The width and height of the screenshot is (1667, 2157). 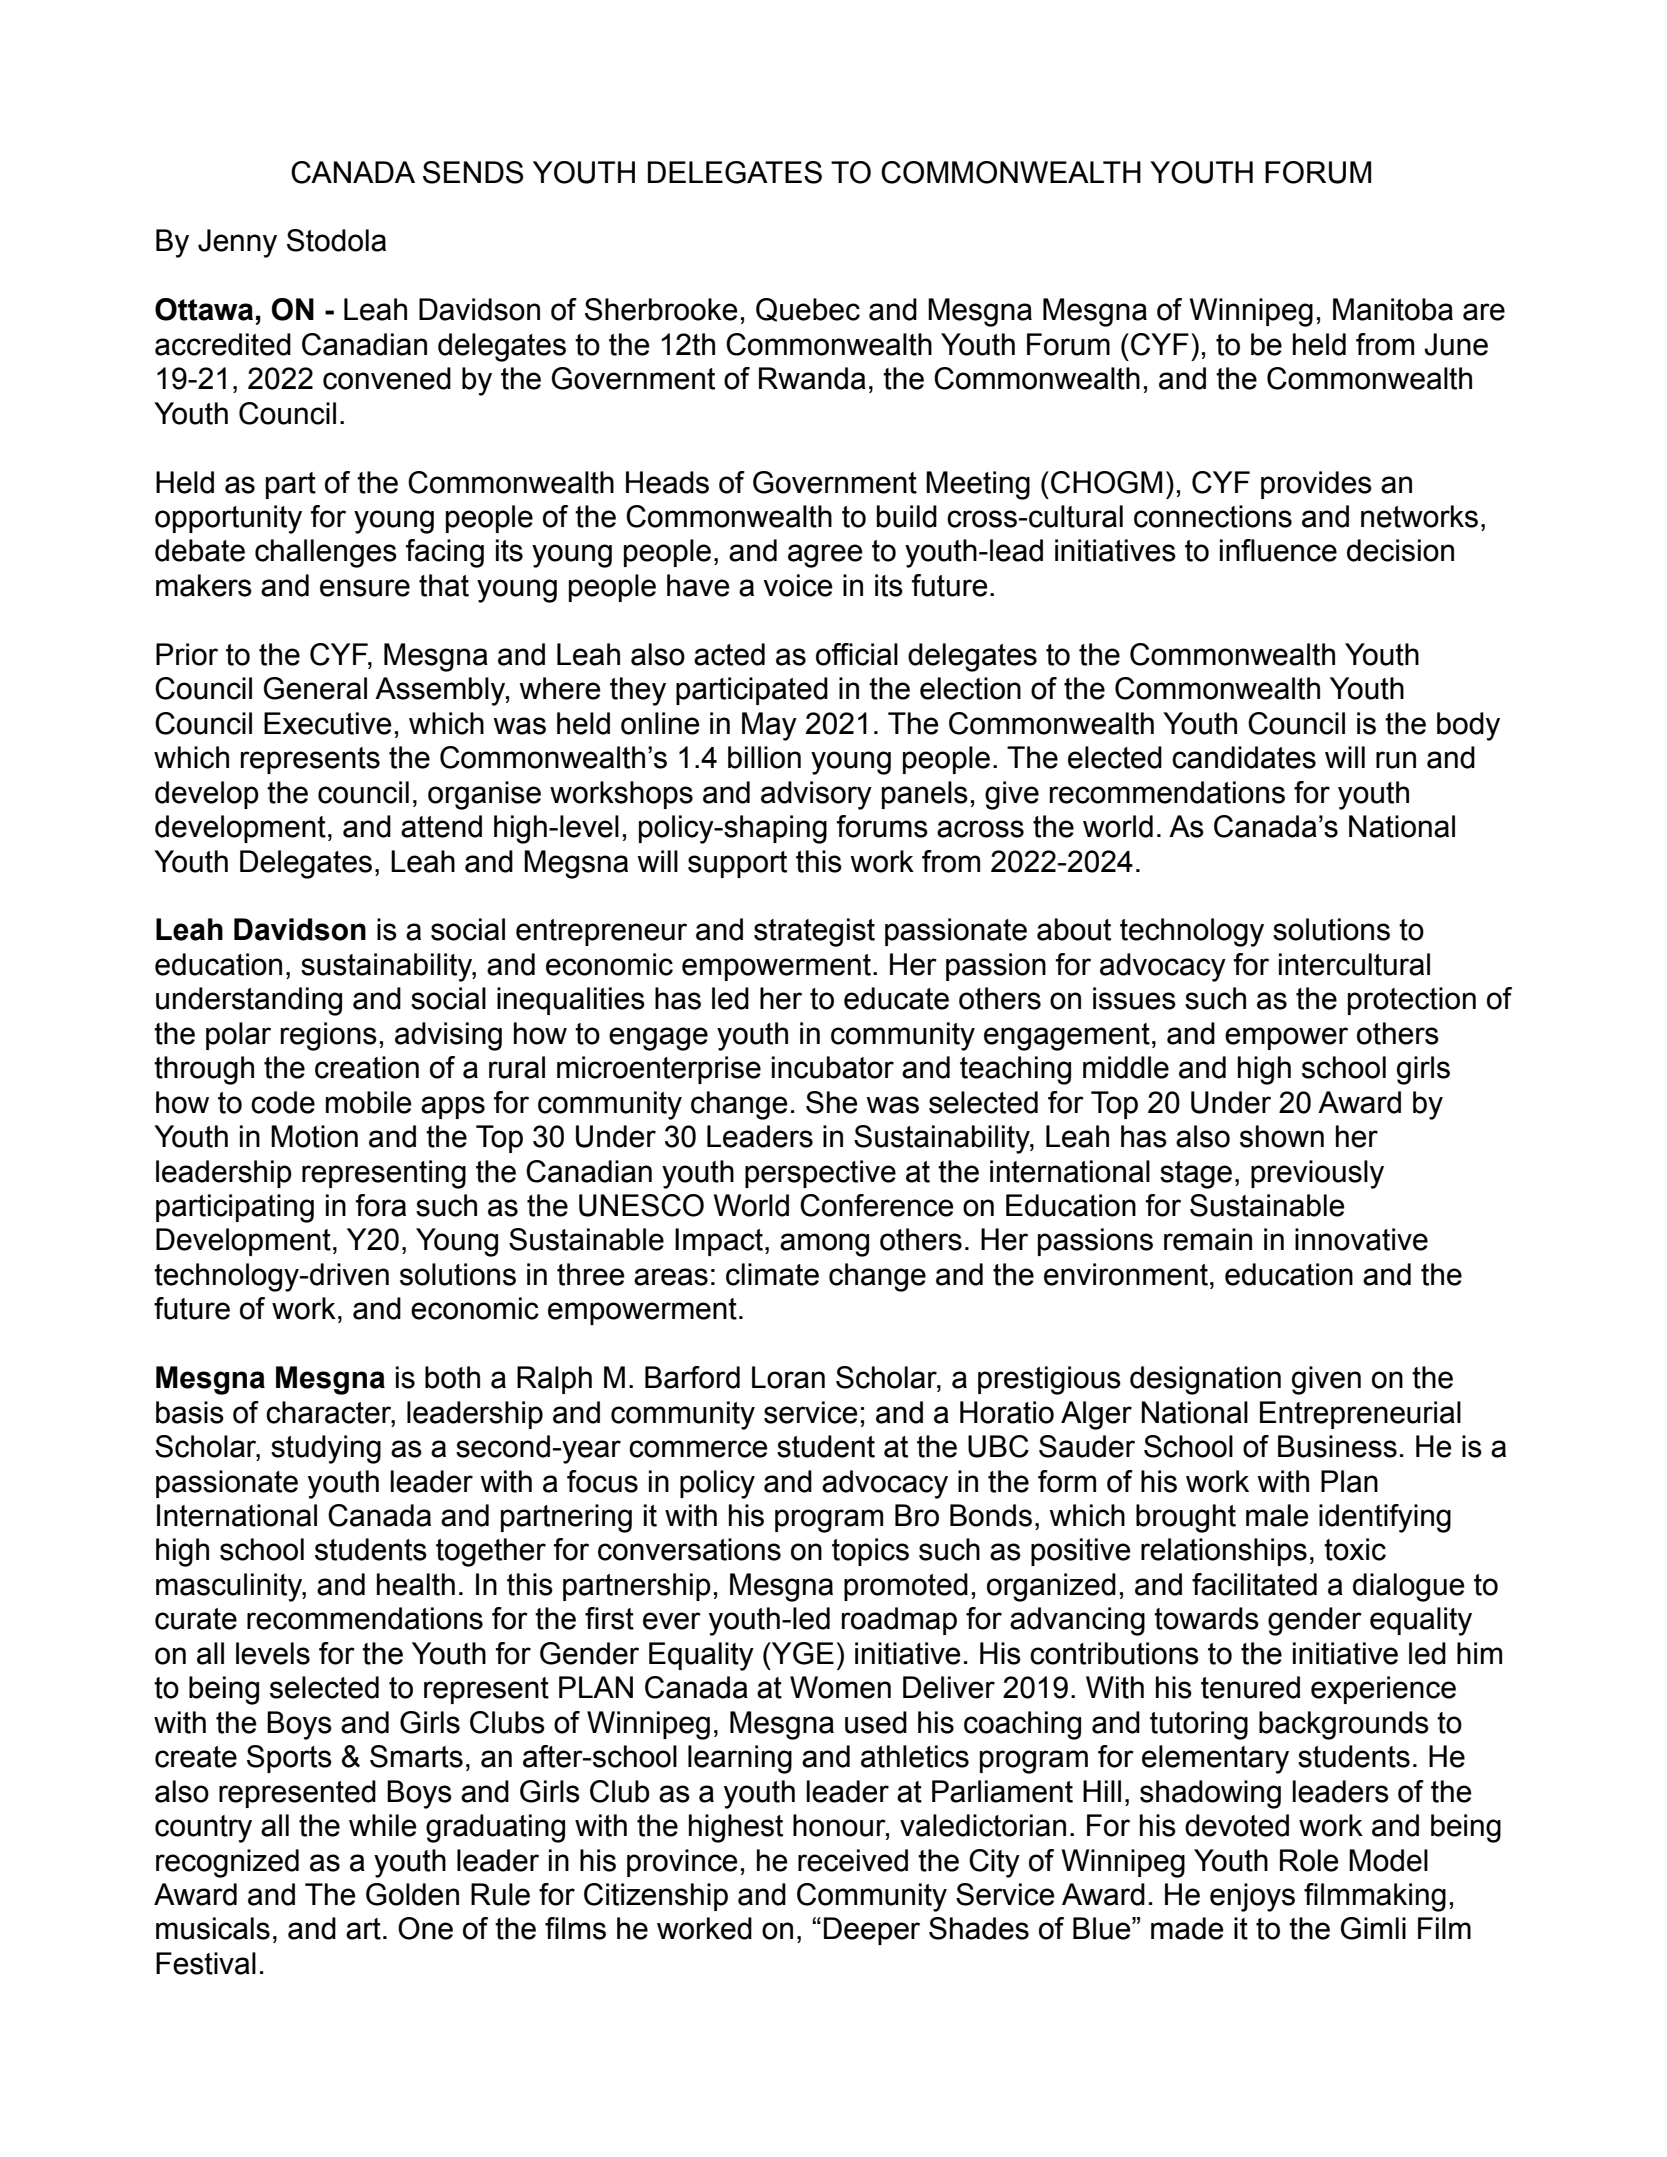 What do you see at coordinates (833, 1067) in the screenshot?
I see `incubator` at bounding box center [833, 1067].
